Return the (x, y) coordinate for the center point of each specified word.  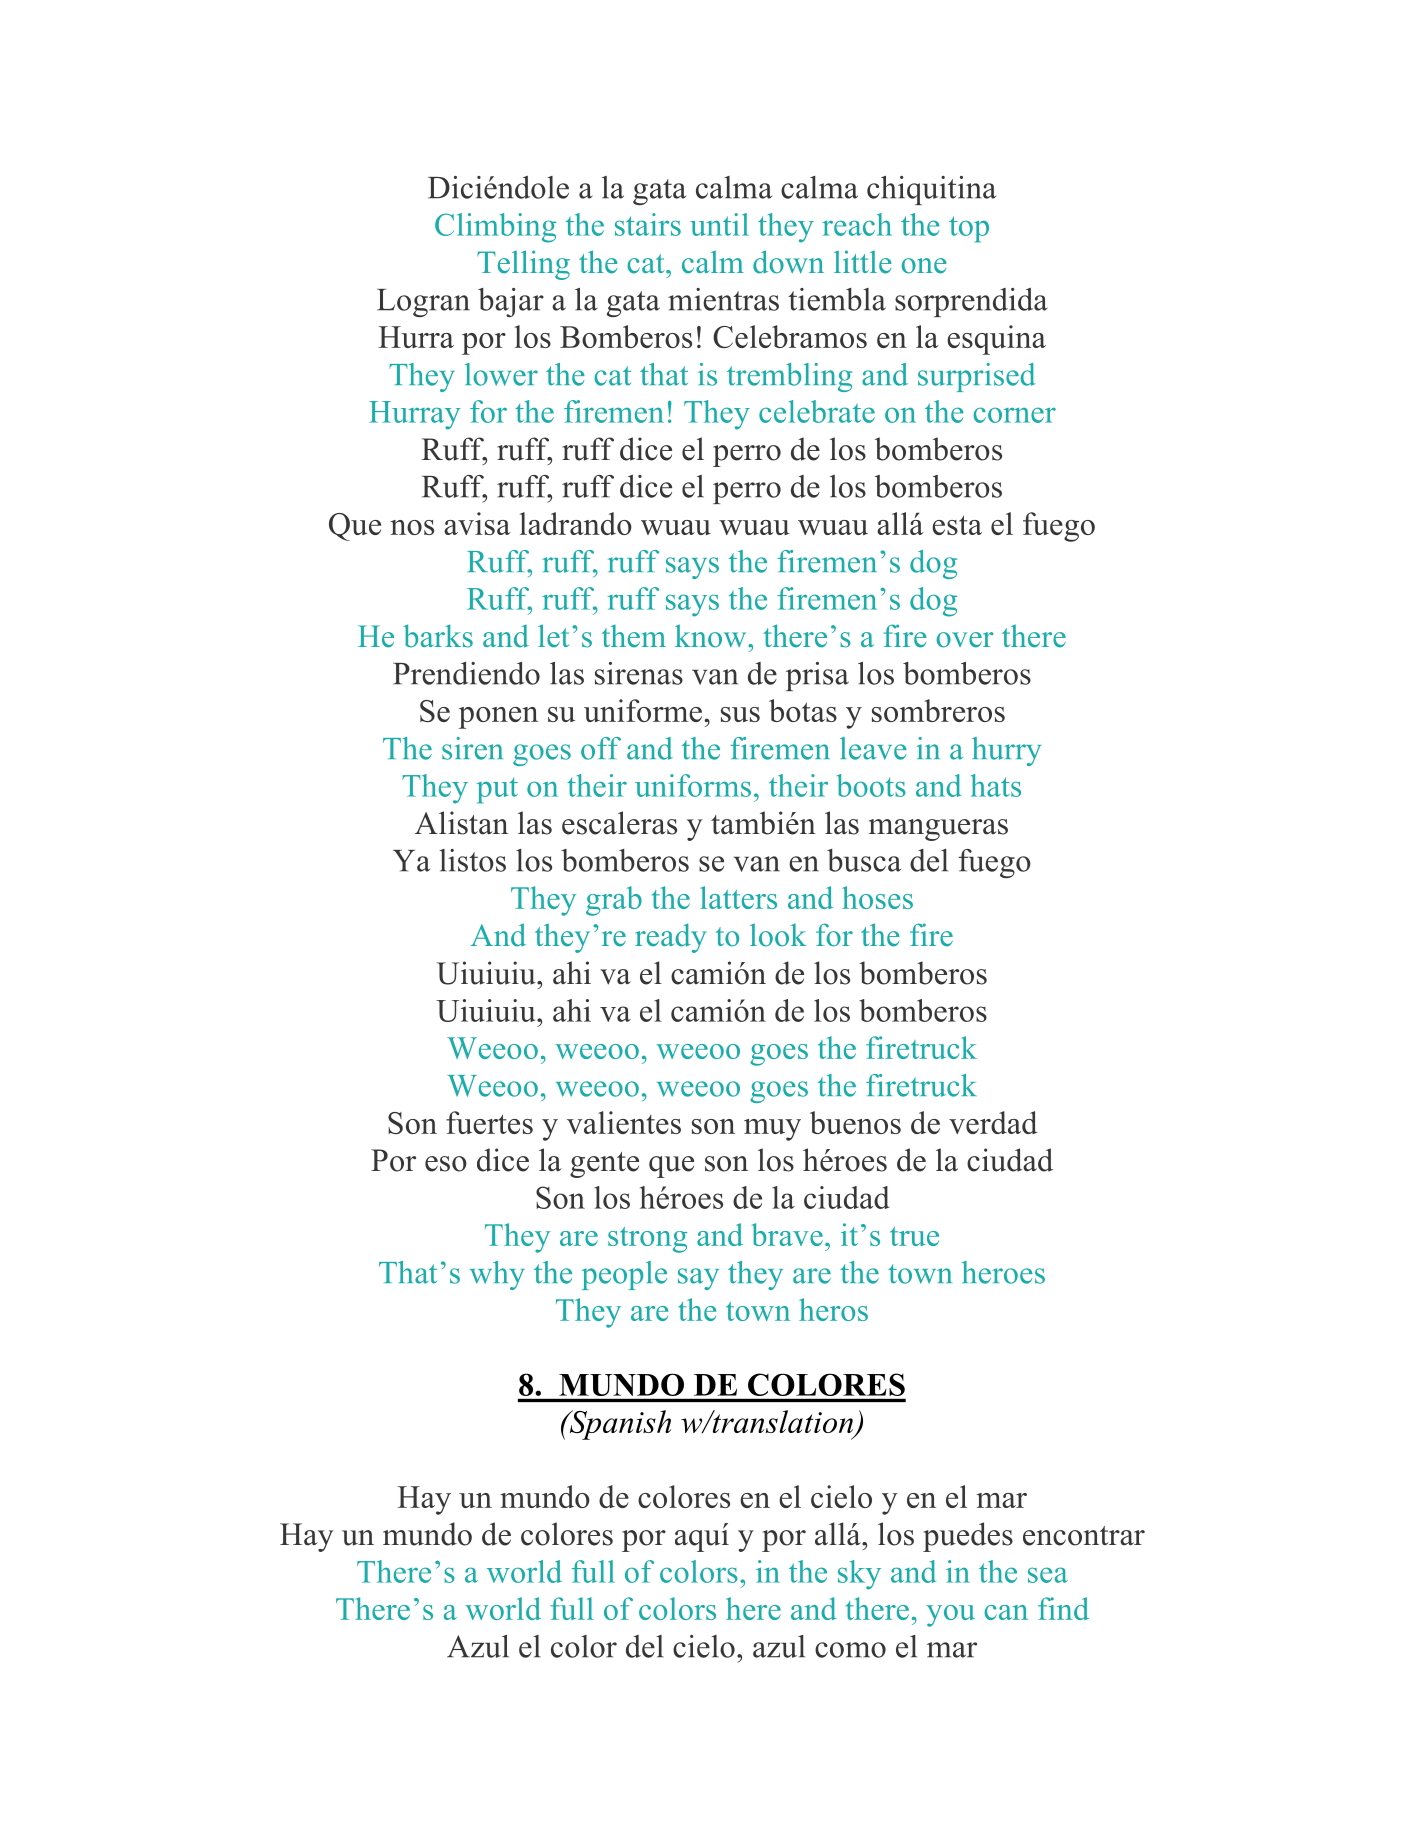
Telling (523, 265)
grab (614, 901)
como (850, 1650)
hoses (877, 897)
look (778, 935)
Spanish (619, 1425)
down (788, 262)
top (969, 229)
